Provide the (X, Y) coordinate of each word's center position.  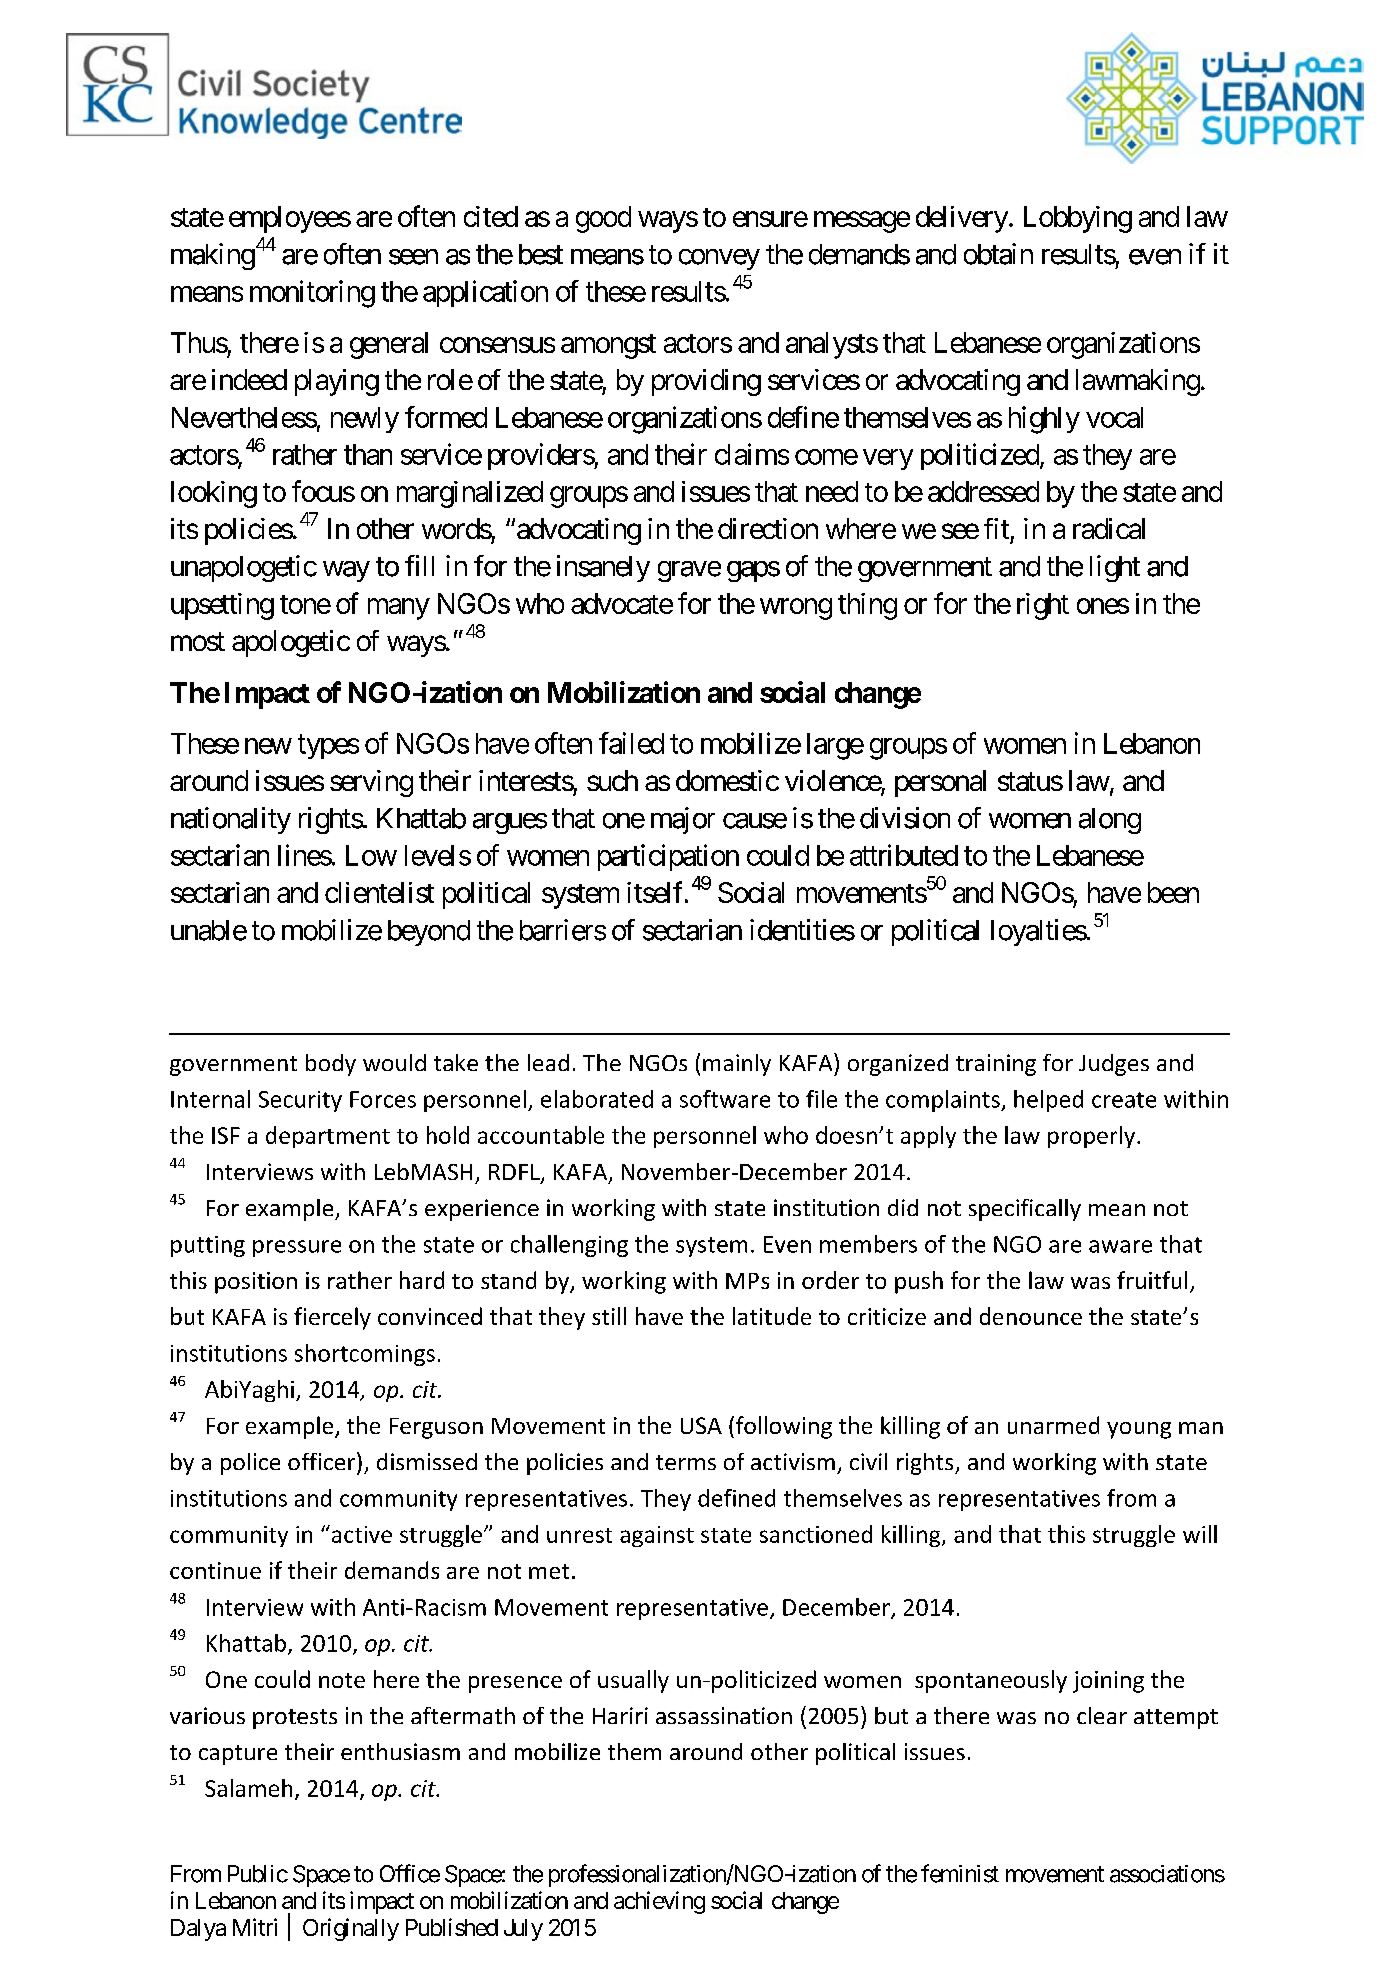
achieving (659, 1902)
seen (413, 257)
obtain (998, 254)
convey (719, 259)
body (331, 1065)
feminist (960, 1873)
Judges (1114, 1065)
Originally (351, 1929)
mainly (737, 1065)
